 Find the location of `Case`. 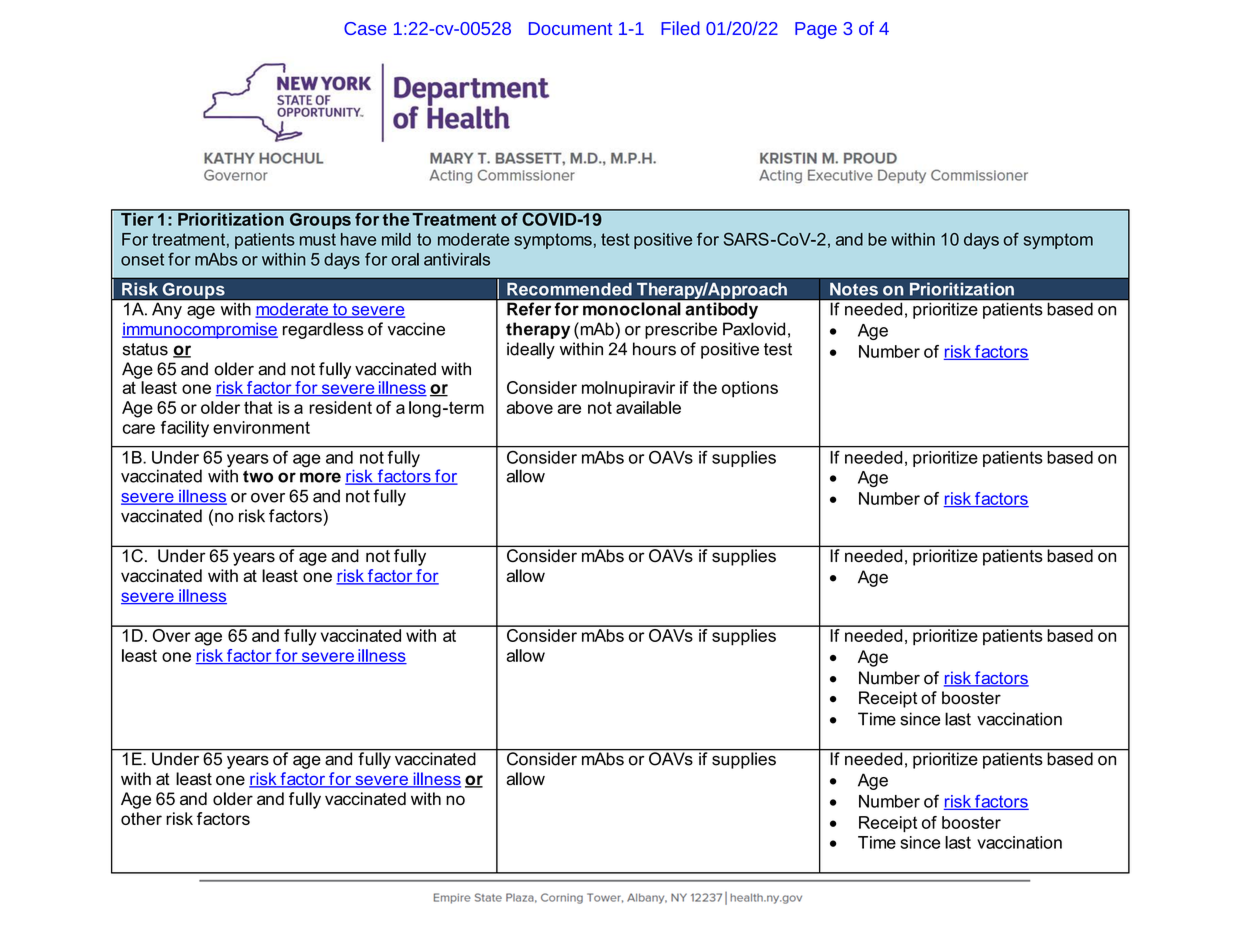

Case is located at coordinates (365, 28).
